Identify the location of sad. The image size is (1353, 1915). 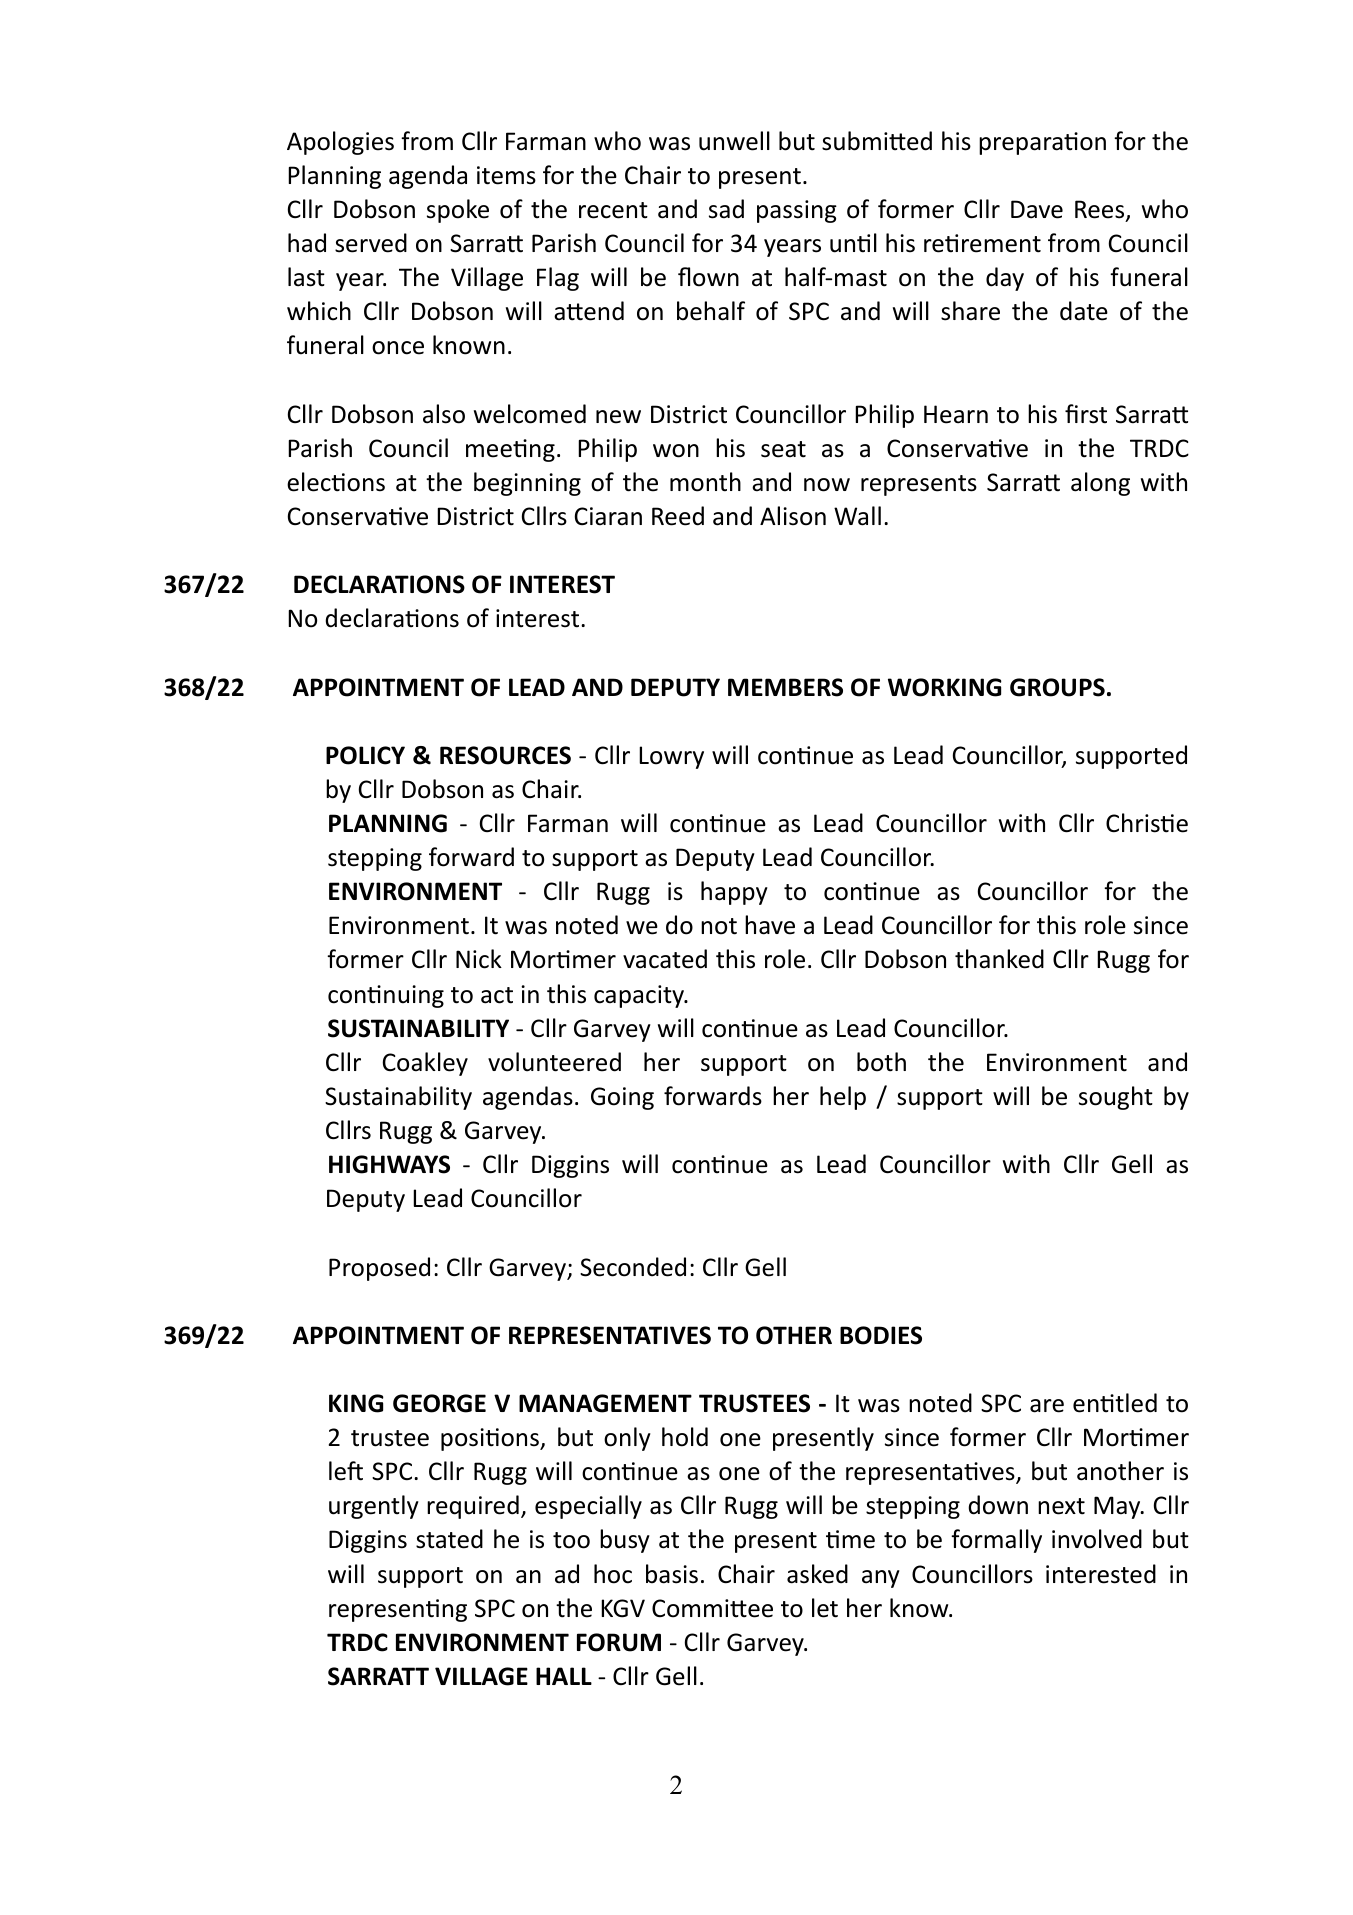
(726, 209).
